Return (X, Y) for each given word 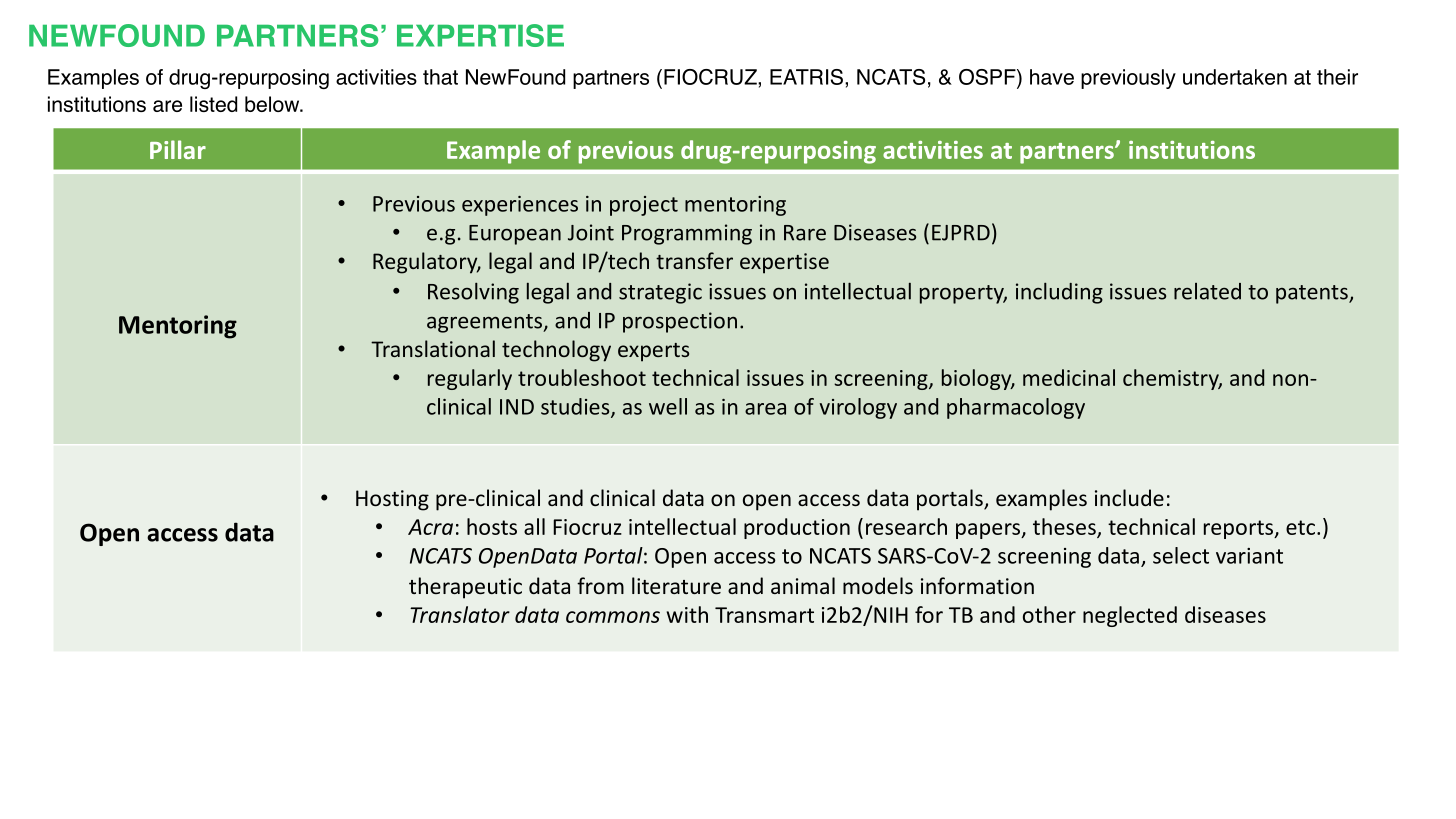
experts (653, 352)
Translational (433, 348)
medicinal (1069, 377)
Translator (460, 614)
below (273, 104)
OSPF (988, 77)
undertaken (1235, 77)
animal (803, 585)
